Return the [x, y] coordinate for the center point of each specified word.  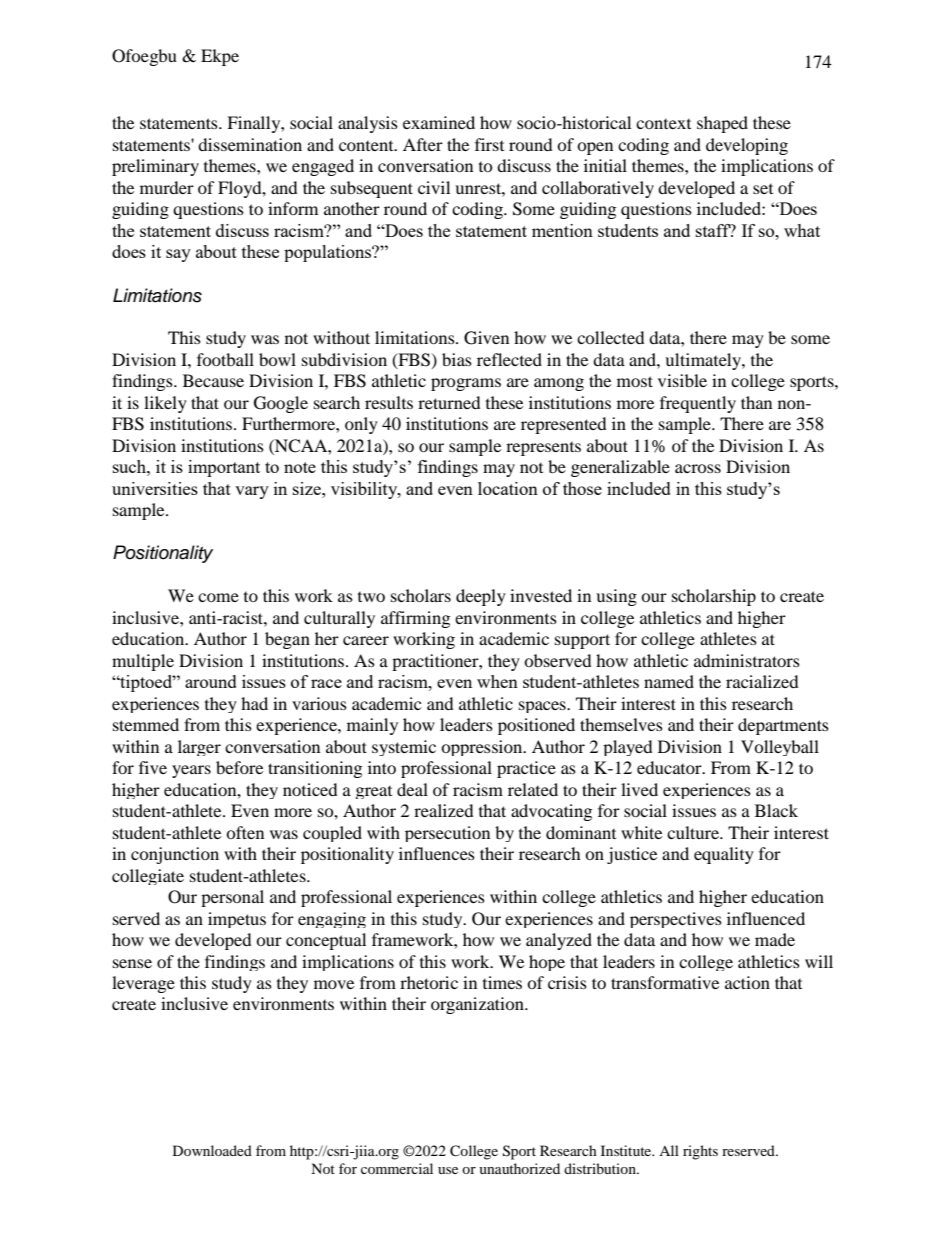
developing [747, 146]
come [218, 597]
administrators [747, 660]
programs [466, 384]
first [489, 144]
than [756, 402]
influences [437, 853]
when [497, 681]
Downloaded [212, 1150]
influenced [766, 918]
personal [232, 898]
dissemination [250, 144]
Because [213, 380]
